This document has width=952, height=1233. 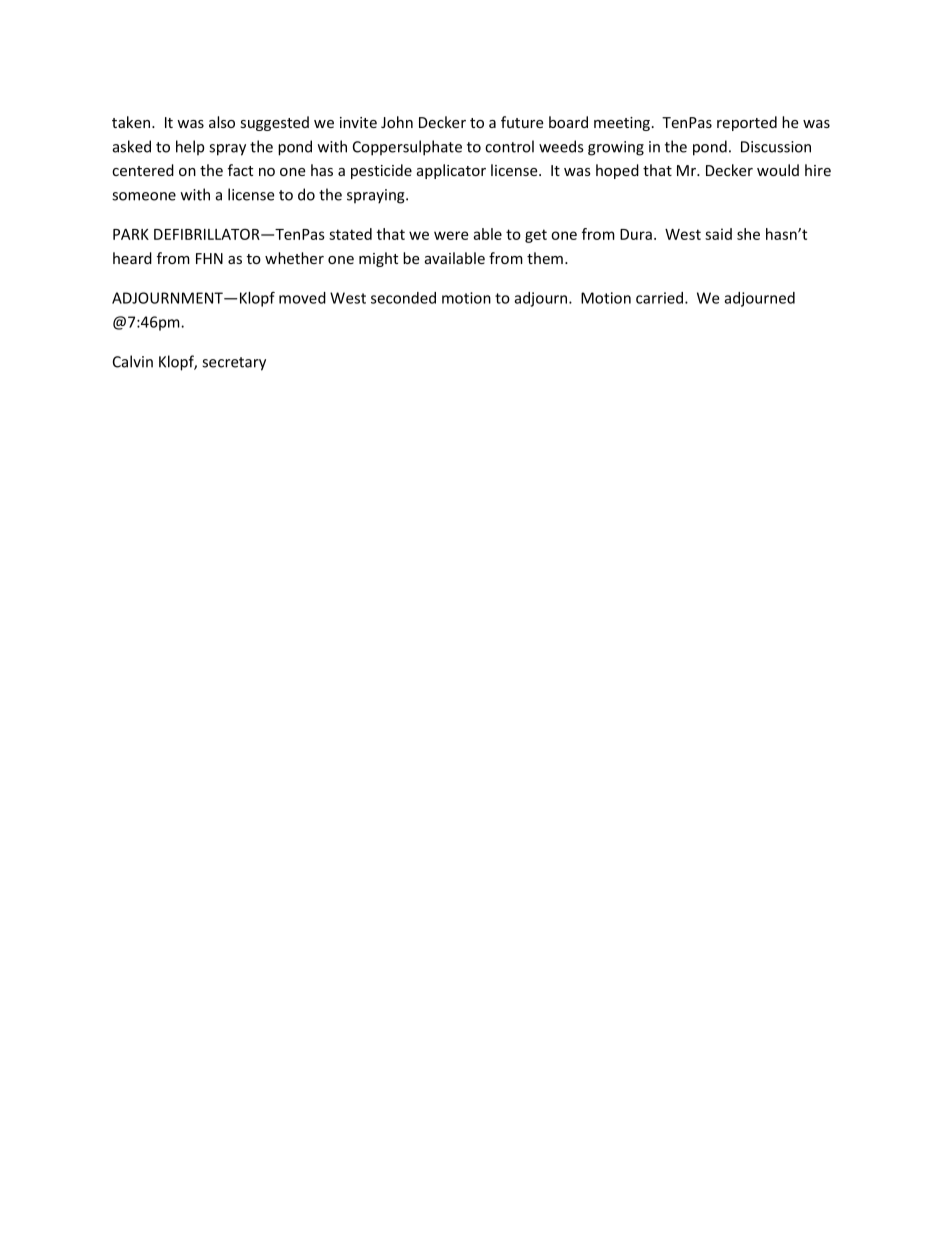 What do you see at coordinates (403, 298) in the document?
I see `seconded` at bounding box center [403, 298].
